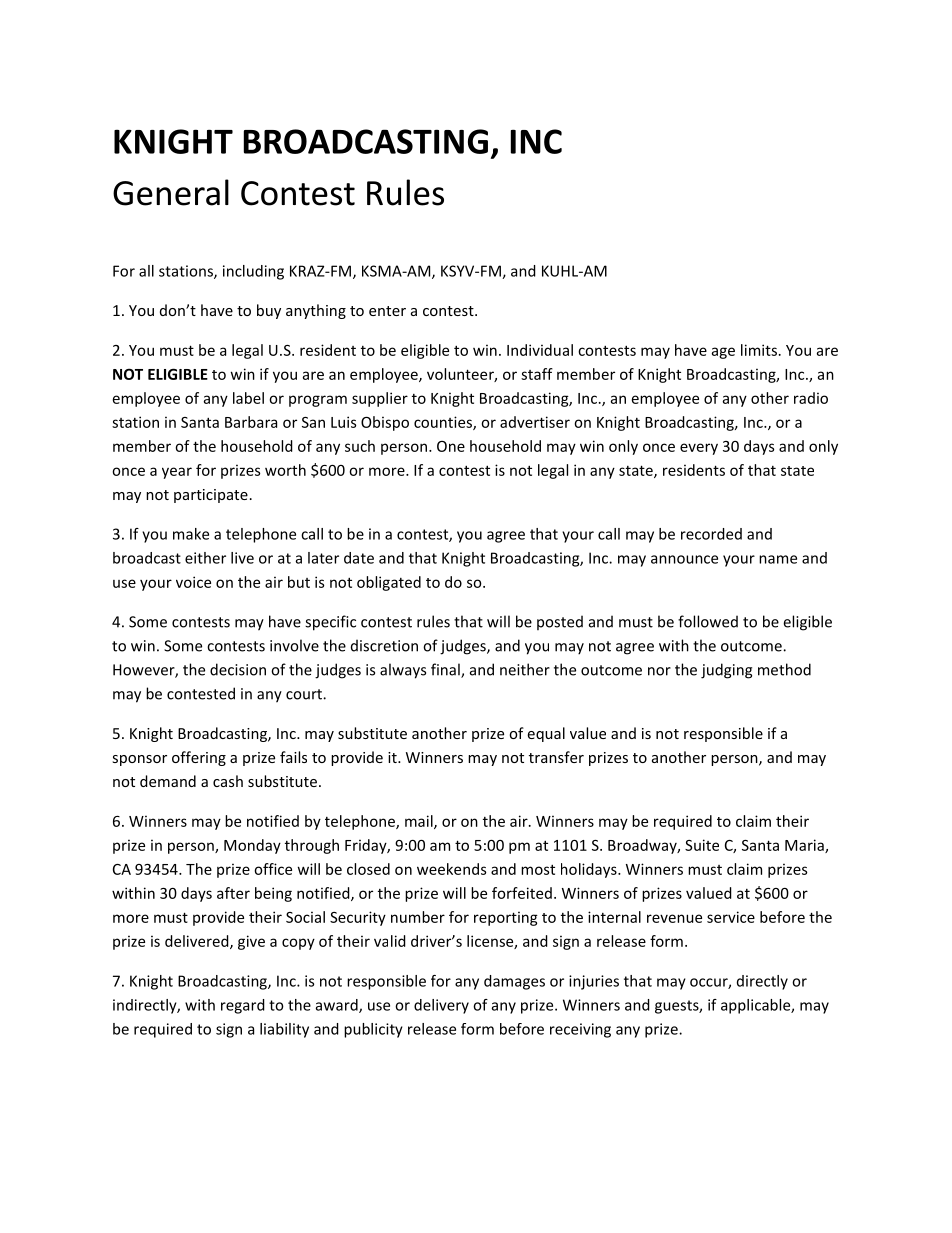  I want to click on limits, so click(759, 350).
